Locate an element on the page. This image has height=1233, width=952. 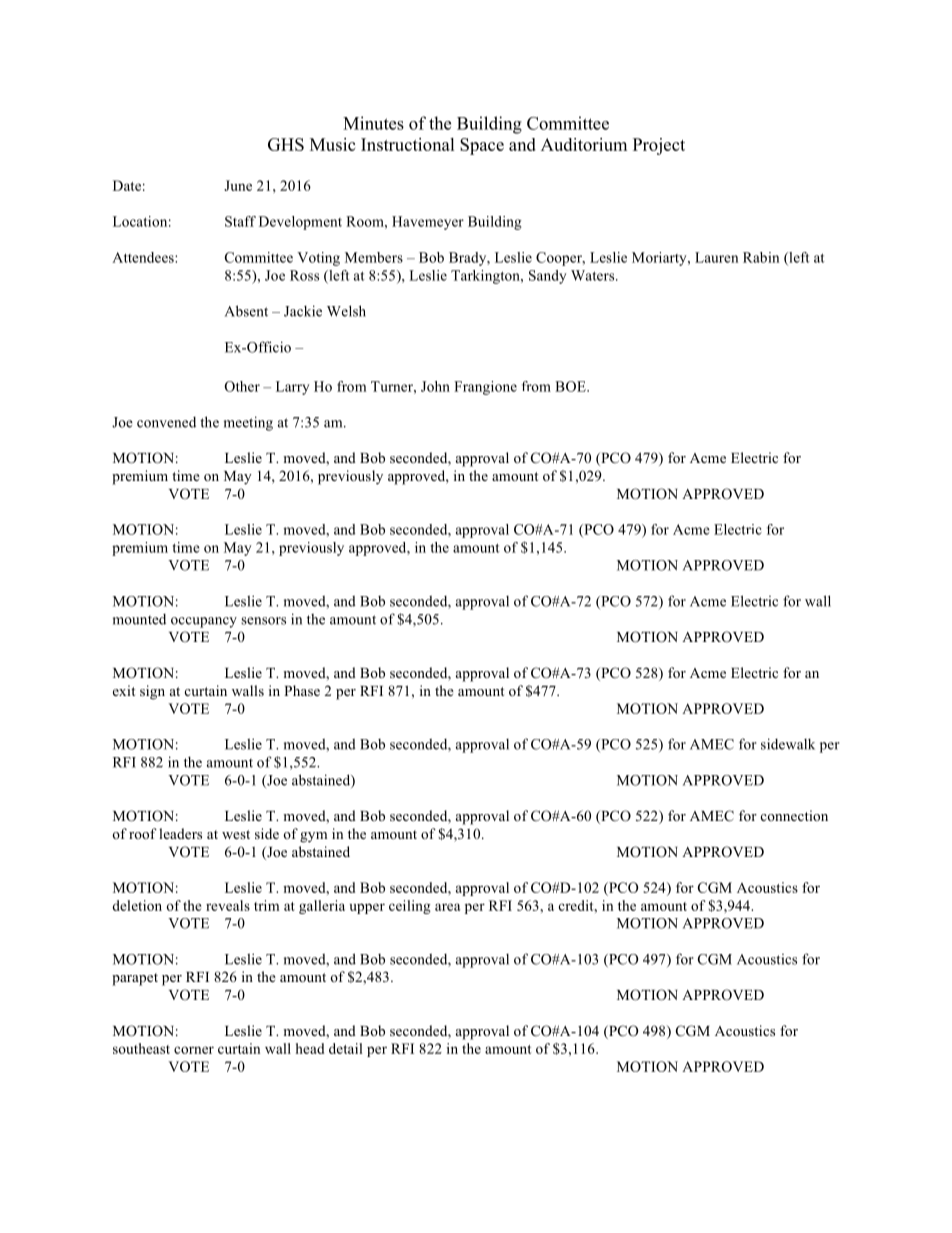
ceiling is located at coordinates (410, 907).
